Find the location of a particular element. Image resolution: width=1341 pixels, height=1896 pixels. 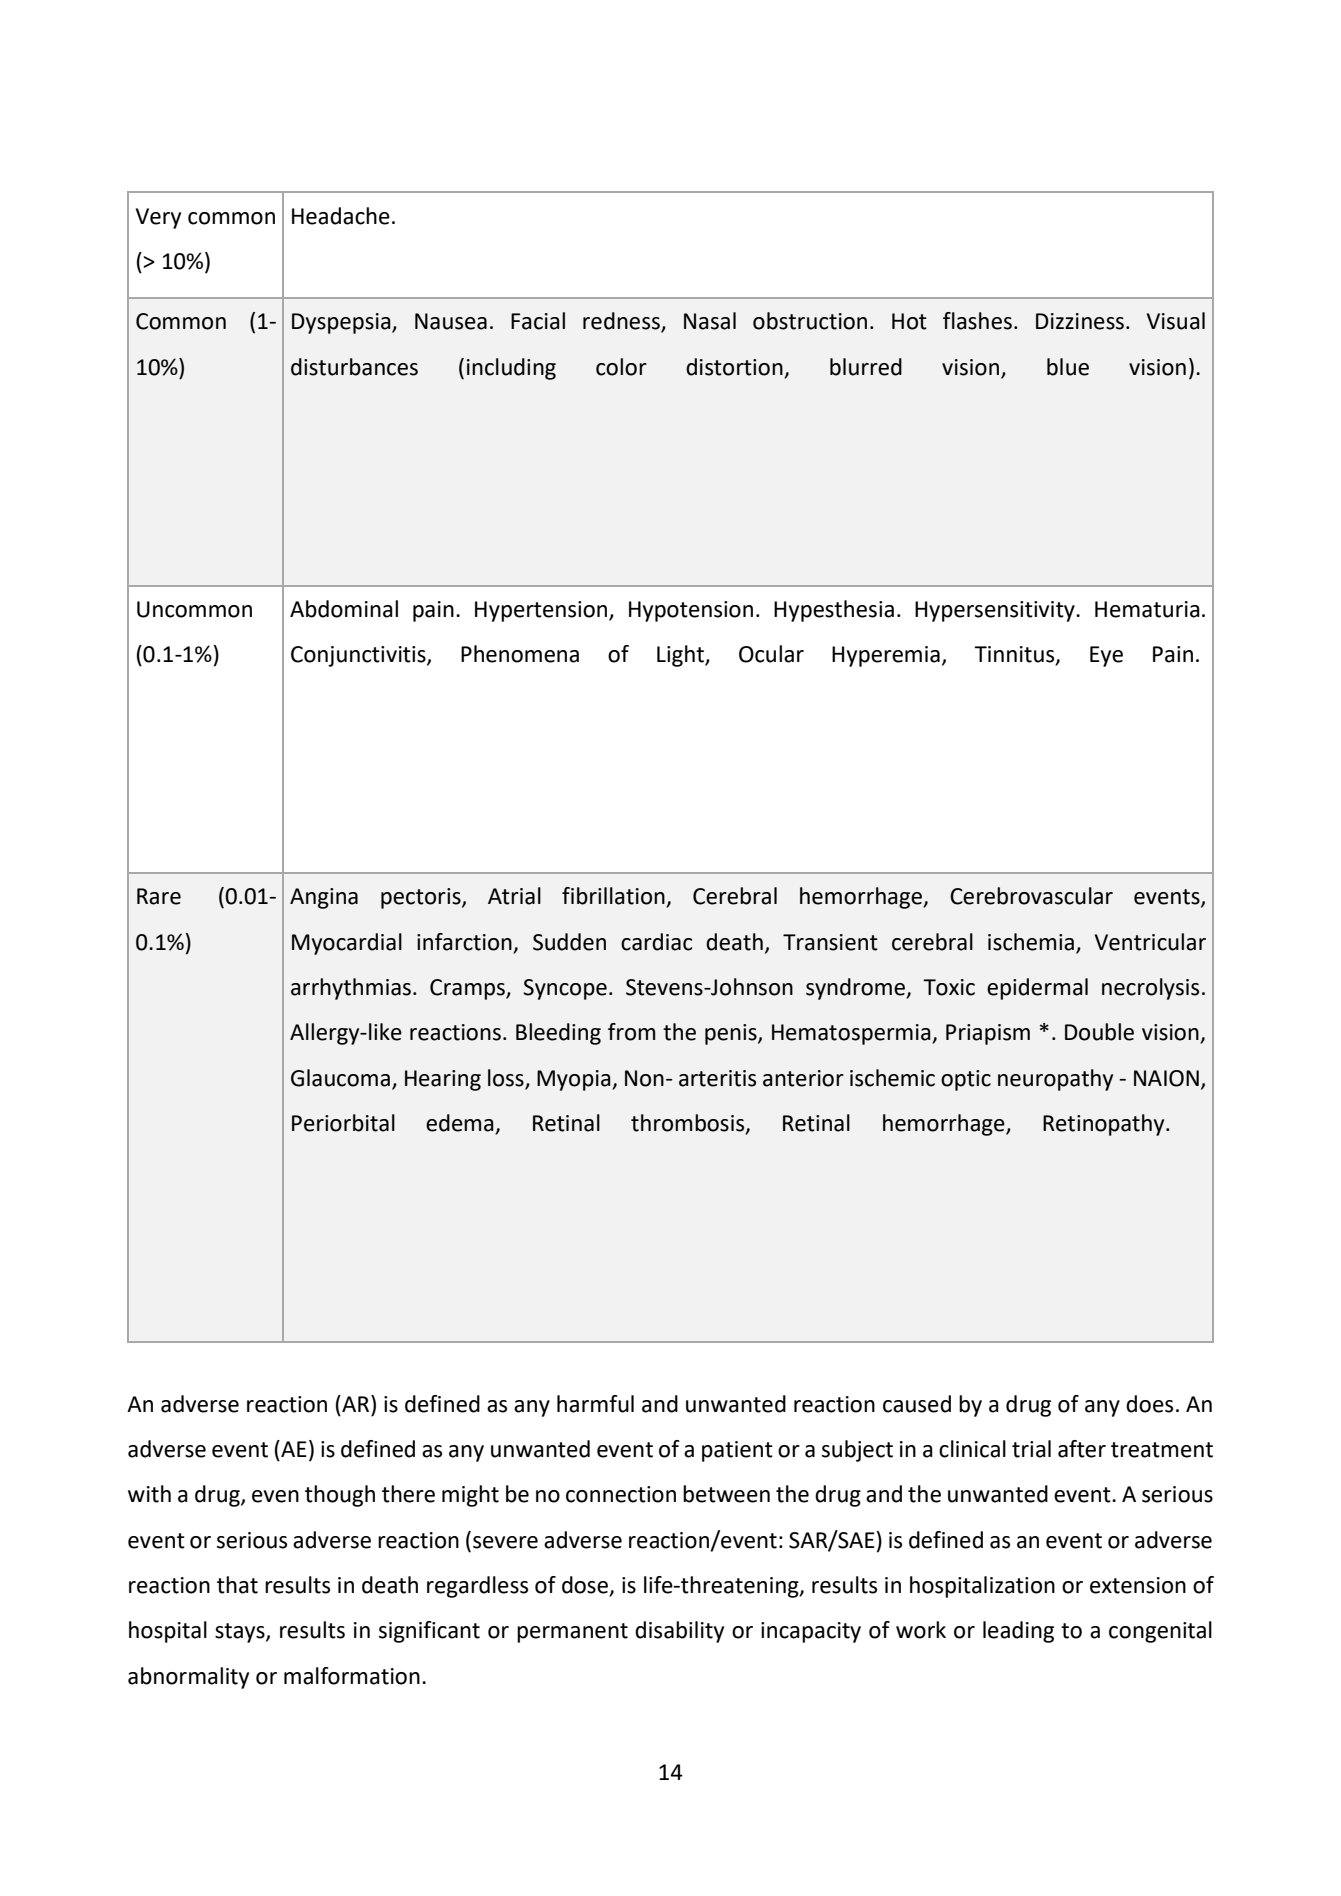

redness is located at coordinates (622, 322).
